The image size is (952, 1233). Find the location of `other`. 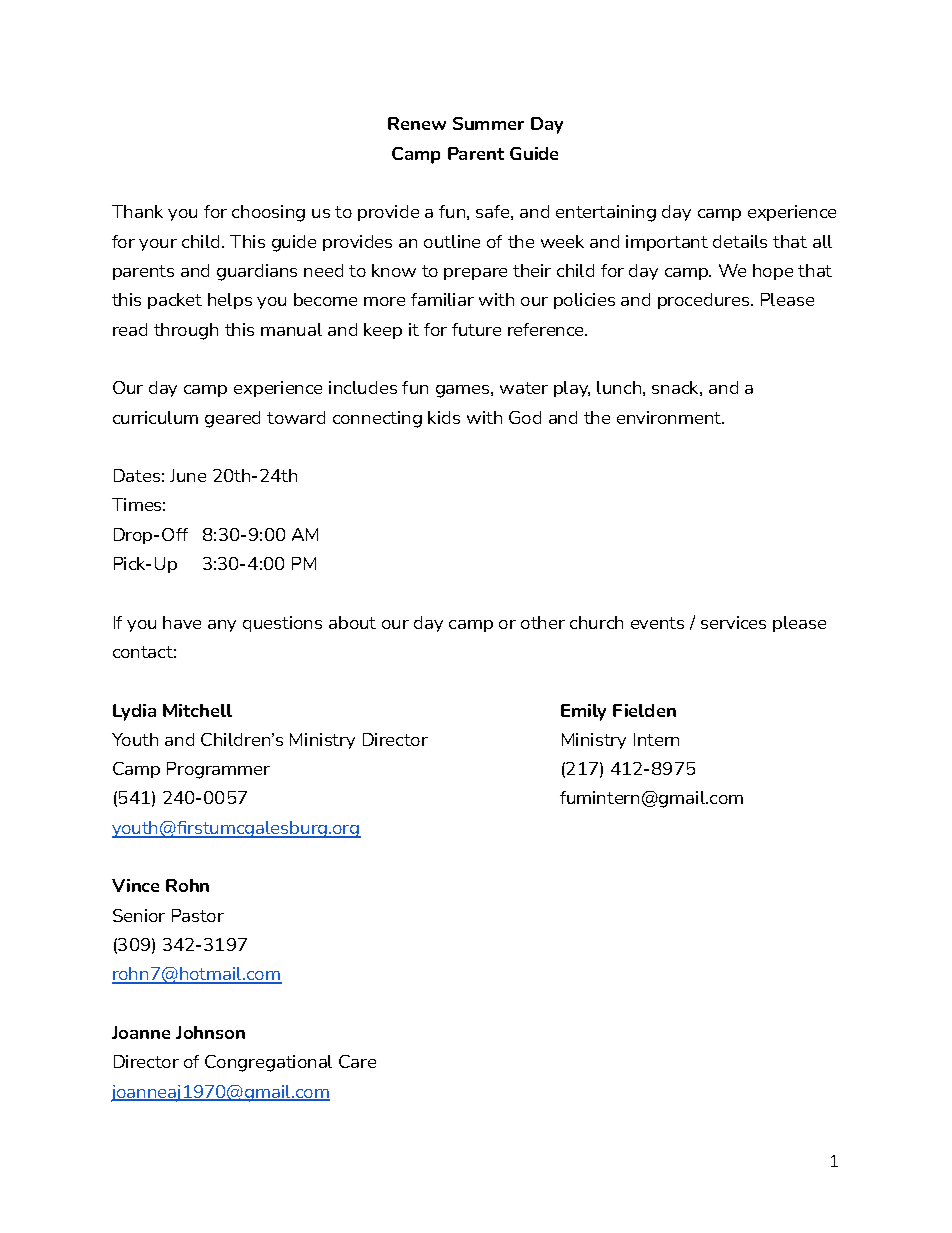

other is located at coordinates (543, 622).
